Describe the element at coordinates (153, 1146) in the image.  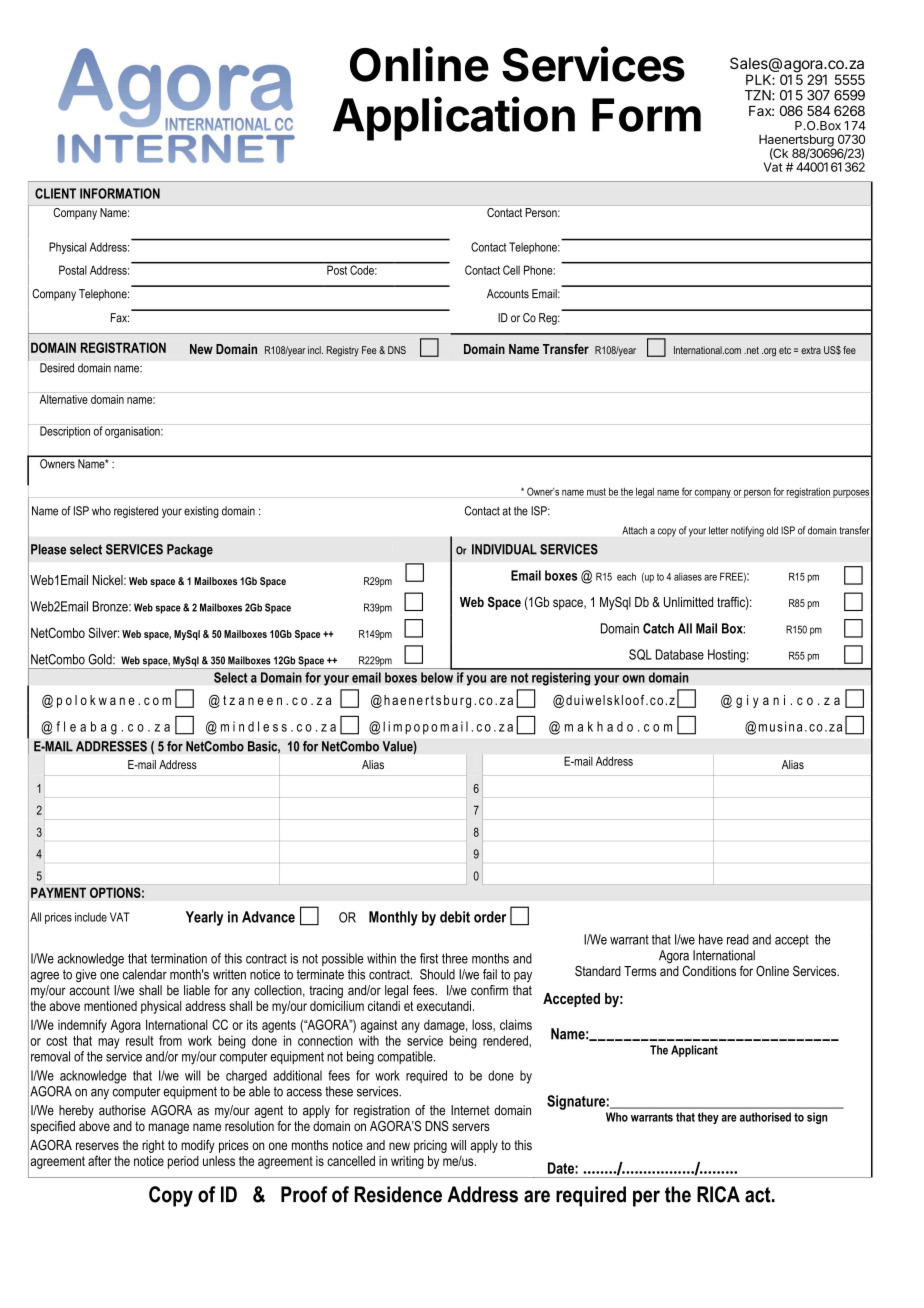
I see `right` at that location.
